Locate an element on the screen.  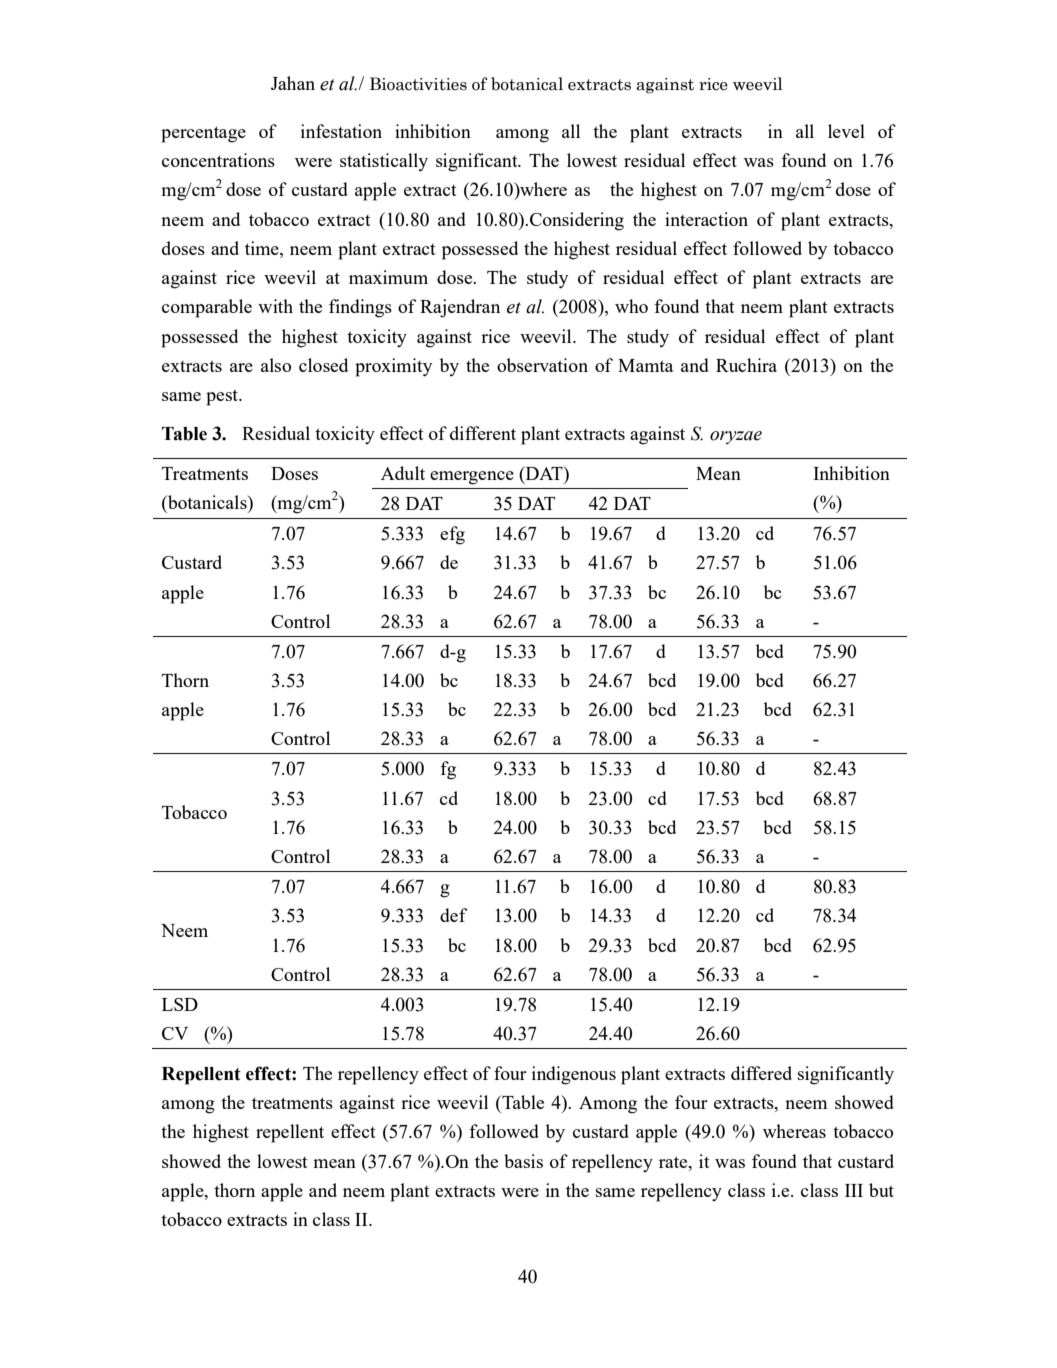
also is located at coordinates (276, 365).
